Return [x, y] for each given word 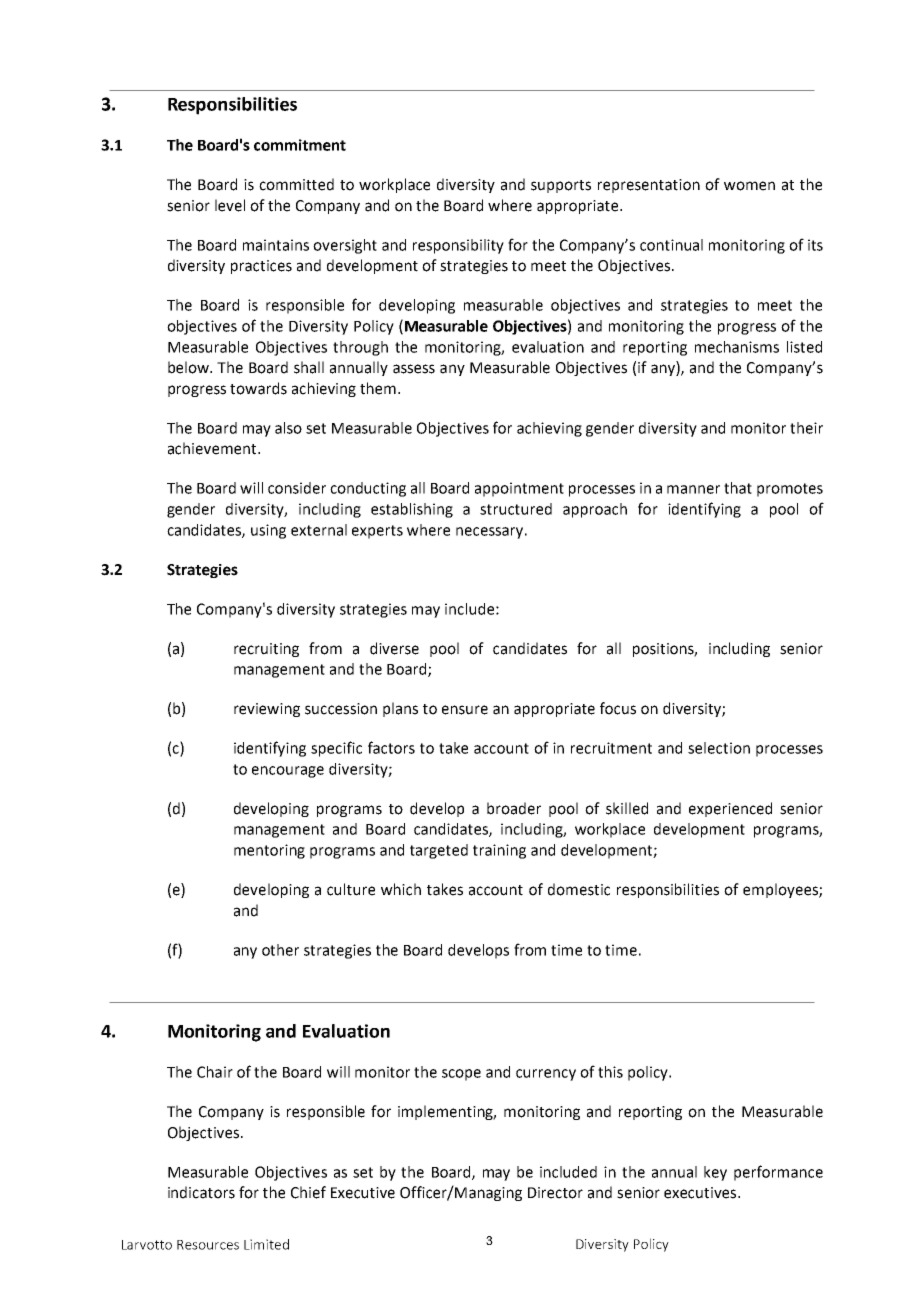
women [749, 186]
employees [781, 890]
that [738, 488]
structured [516, 509]
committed [296, 184]
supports [561, 186]
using [268, 531]
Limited [266, 1244]
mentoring [269, 851]
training [499, 851]
